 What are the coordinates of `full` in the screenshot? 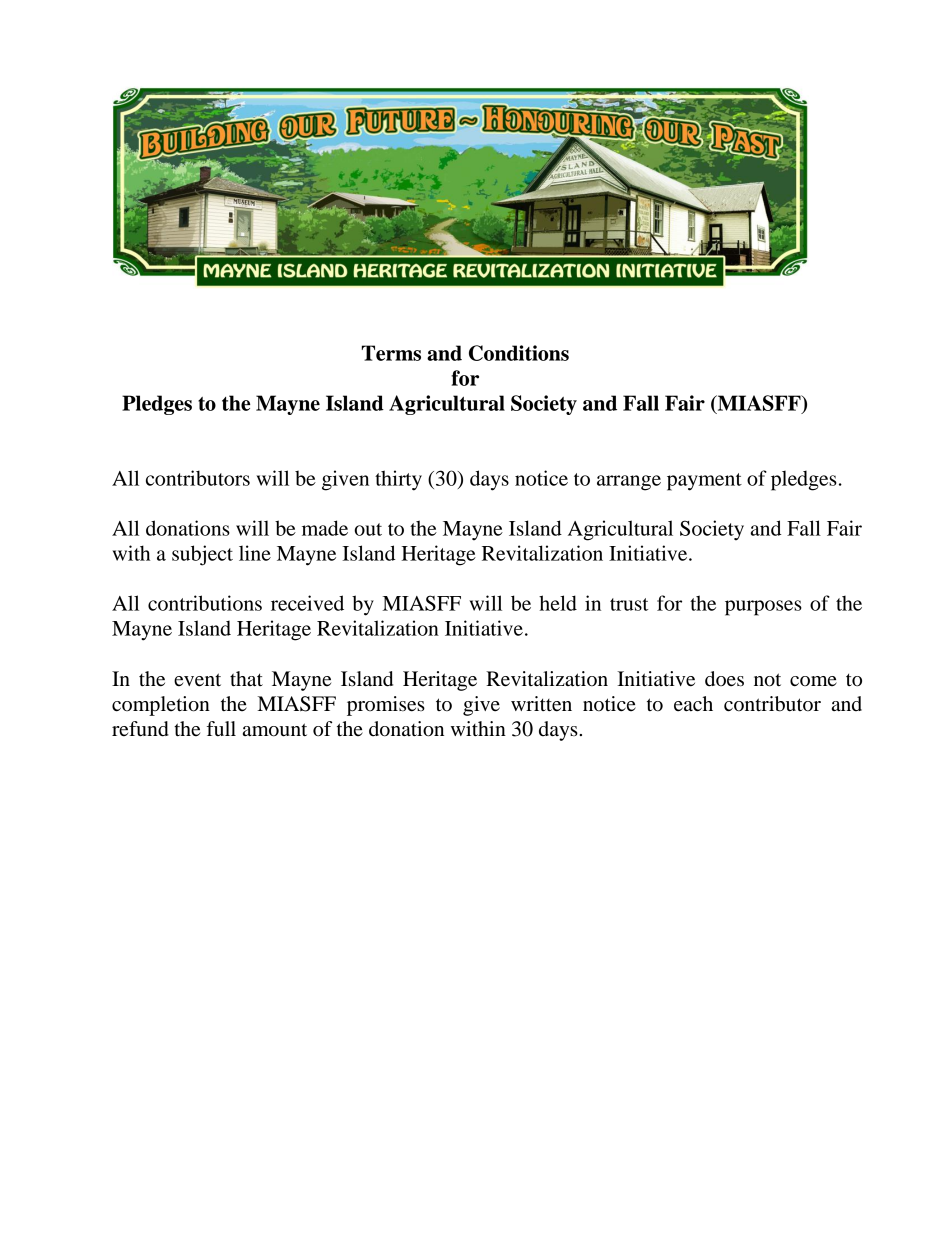 It's located at (221, 728).
